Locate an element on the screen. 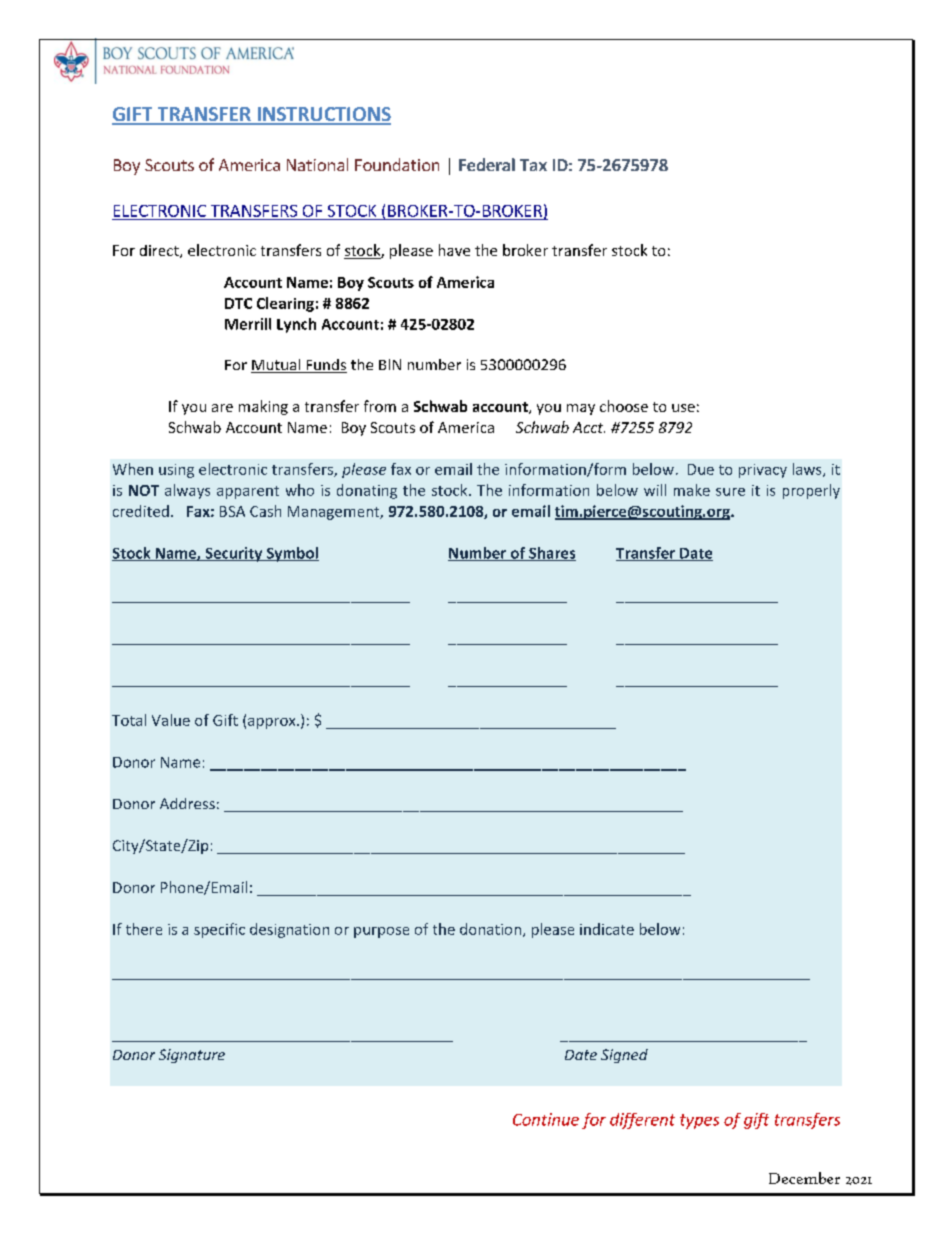 The width and height of the screenshot is (952, 1233). sure is located at coordinates (730, 492).
